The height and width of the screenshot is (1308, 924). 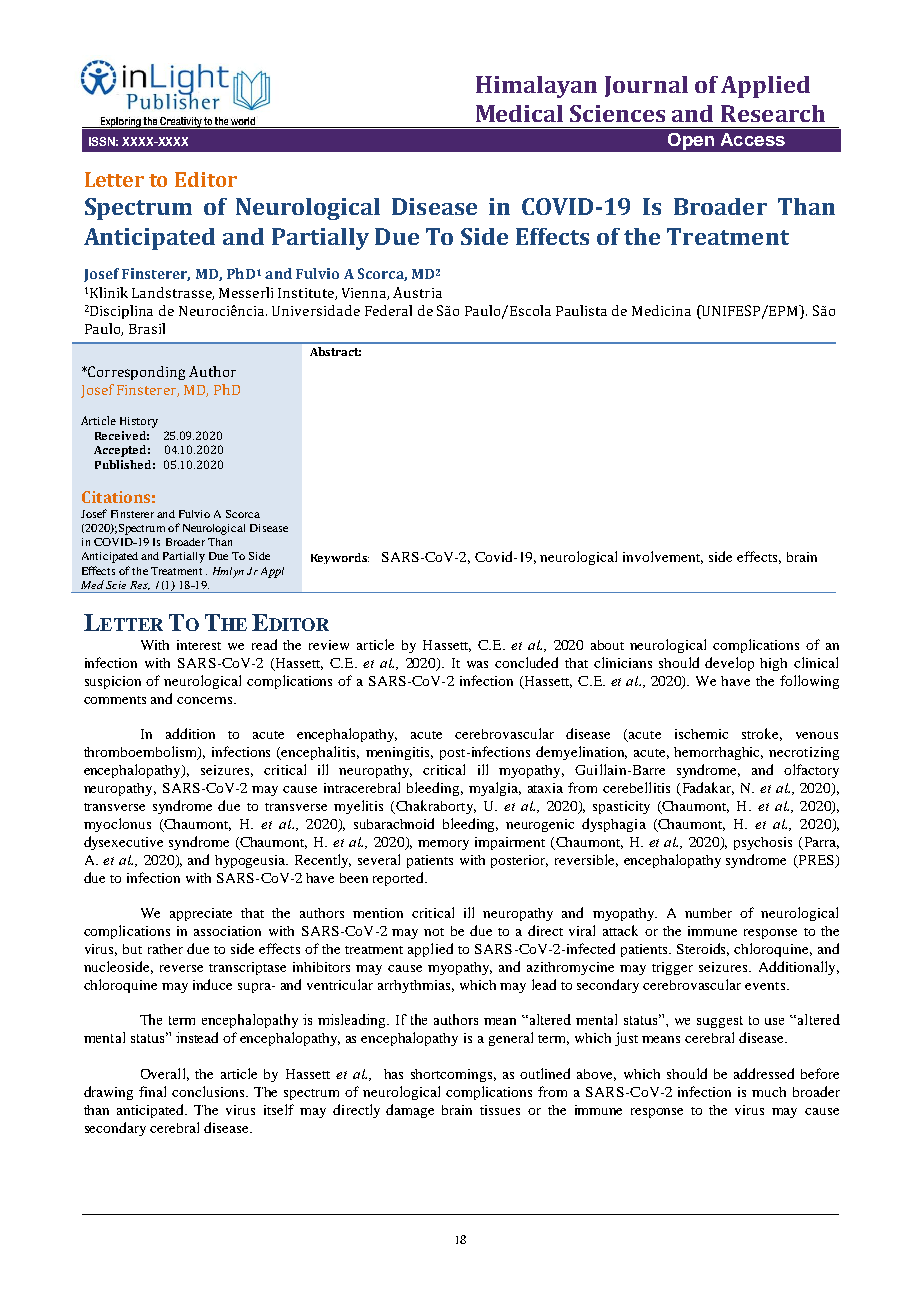 I want to click on Access, so click(x=753, y=139).
